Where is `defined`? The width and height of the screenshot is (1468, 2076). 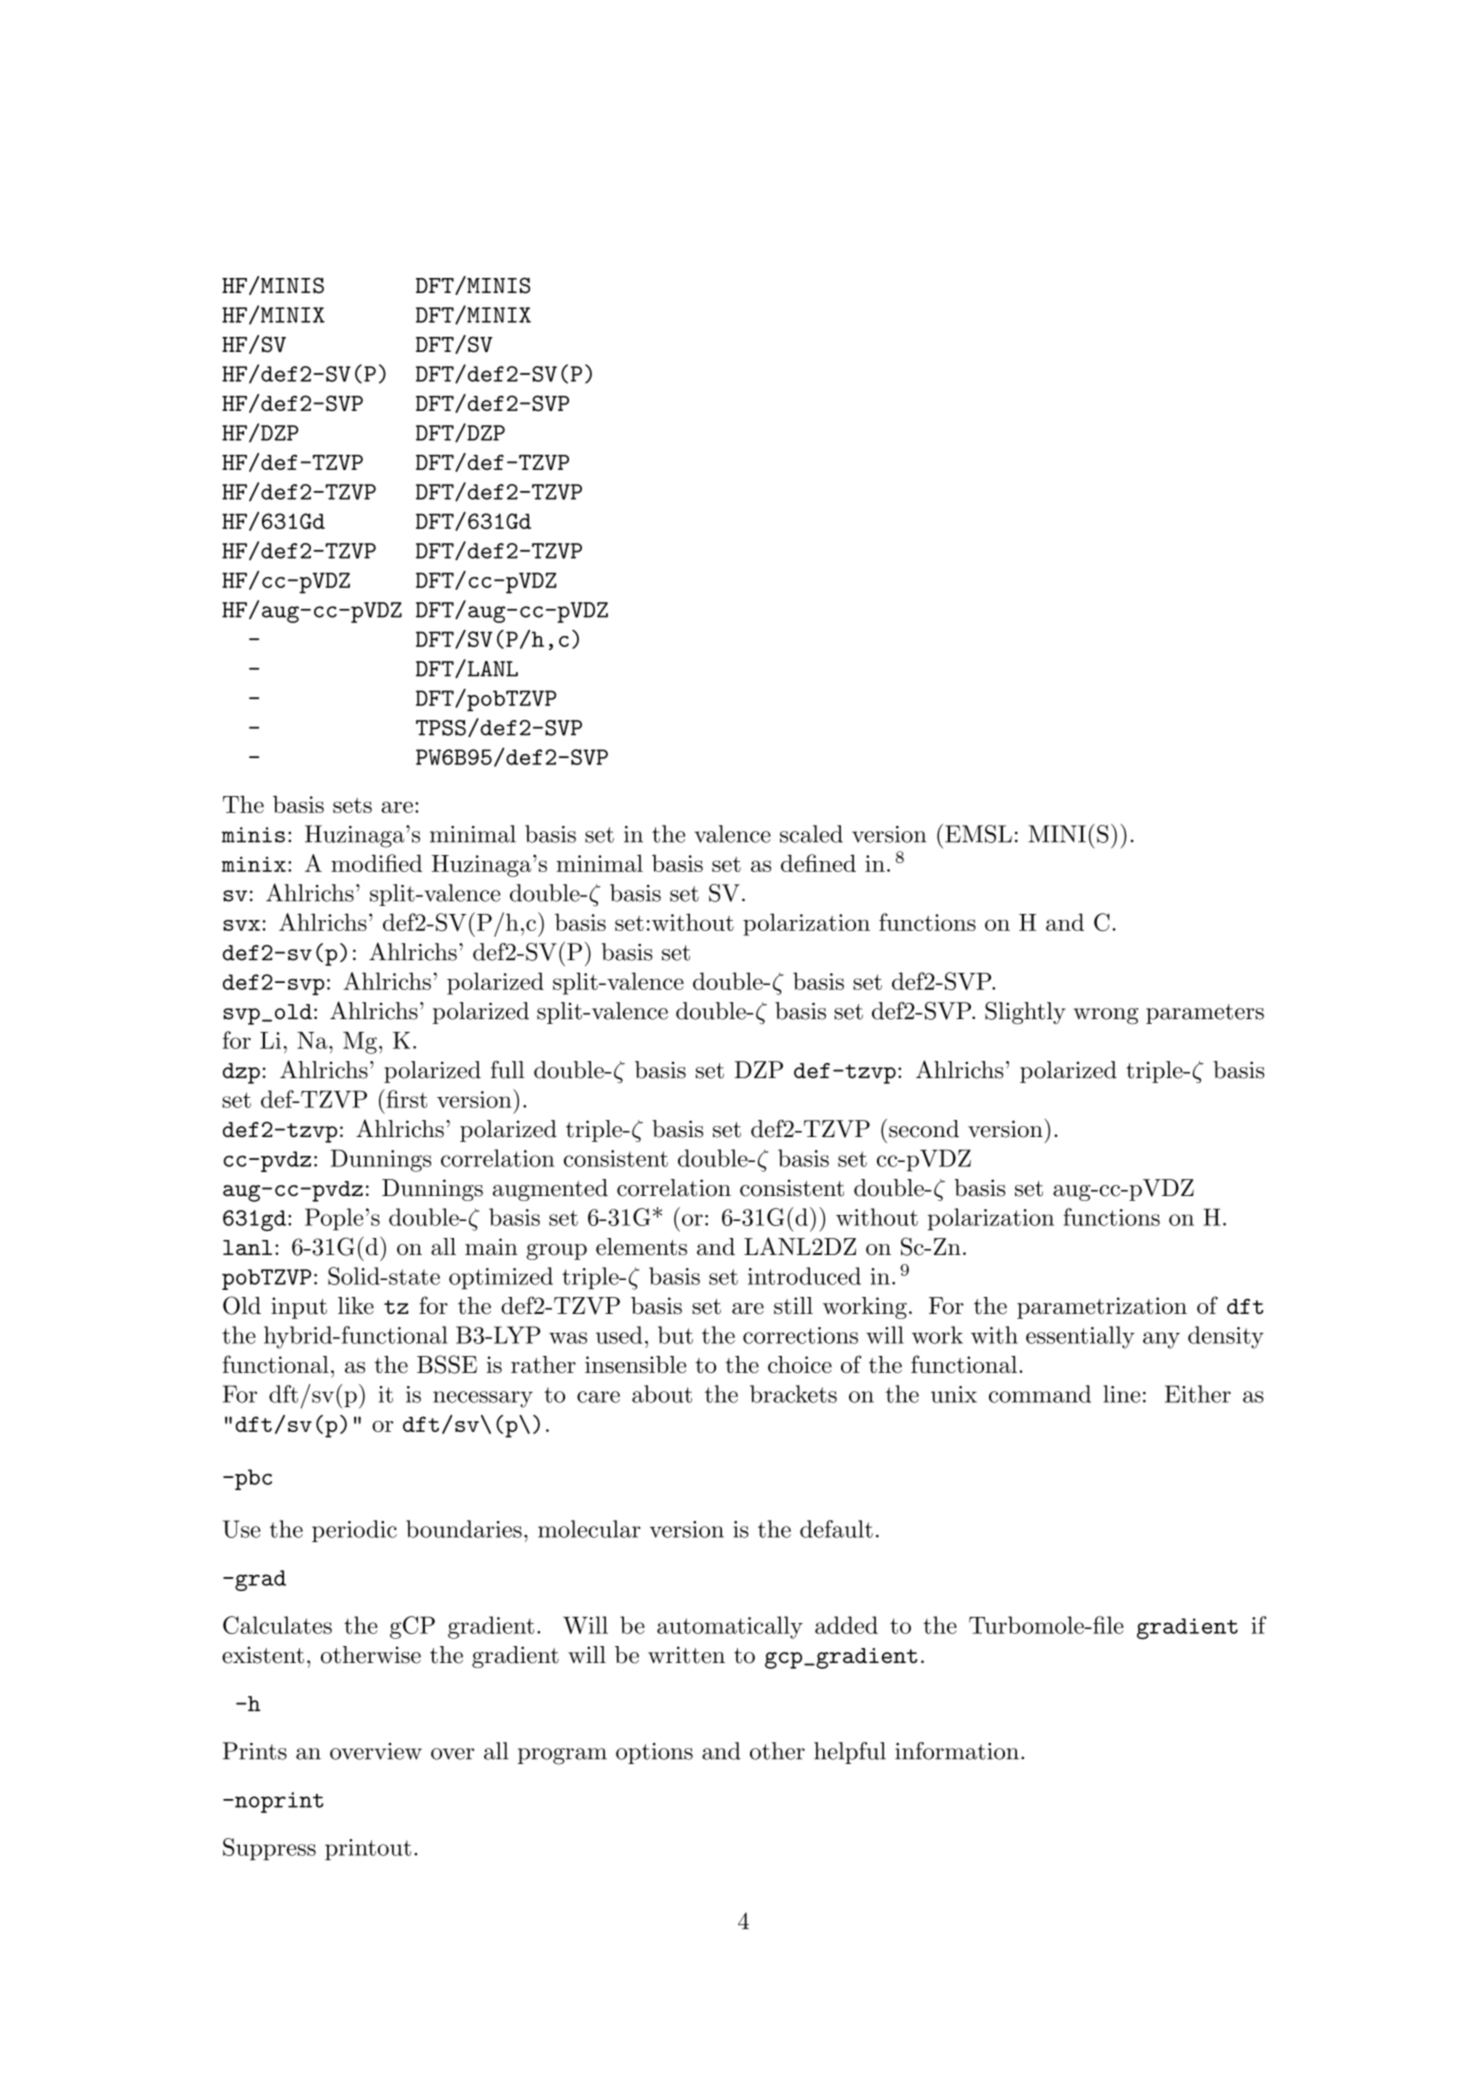
defined is located at coordinates (818, 863).
